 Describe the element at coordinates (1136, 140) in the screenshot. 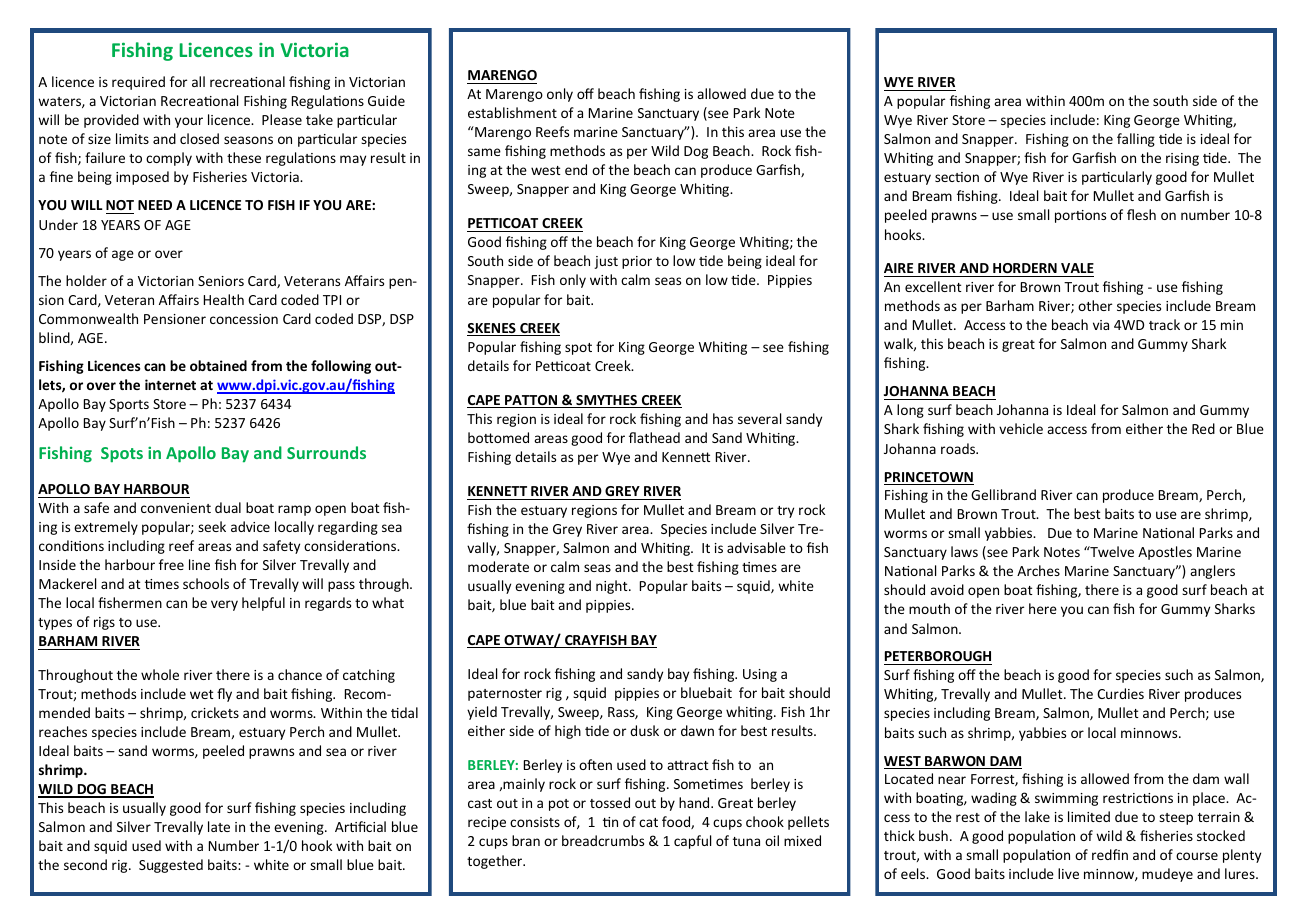

I see `falling` at that location.
